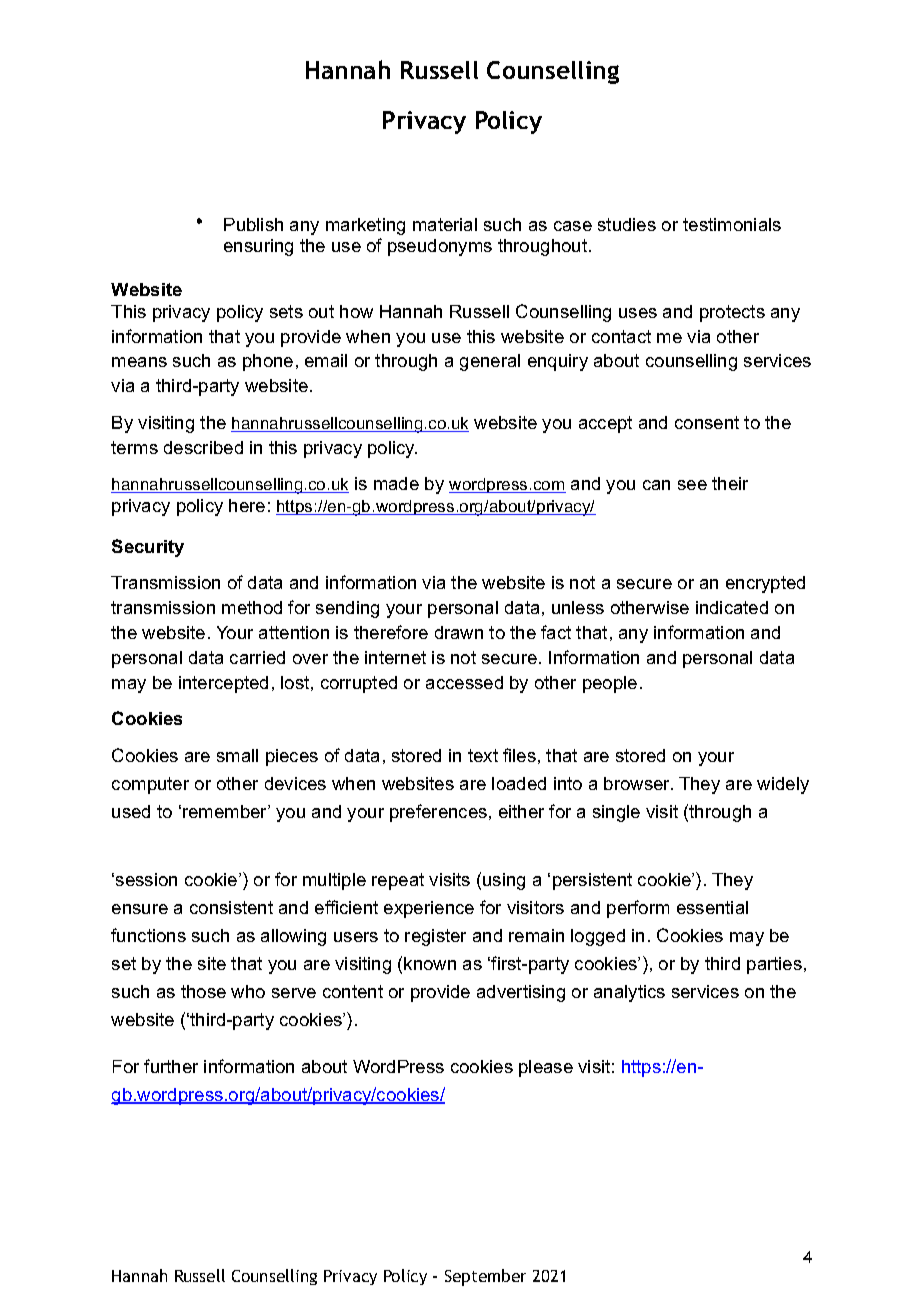 Image resolution: width=924 pixels, height=1308 pixels. I want to click on known, so click(430, 963).
